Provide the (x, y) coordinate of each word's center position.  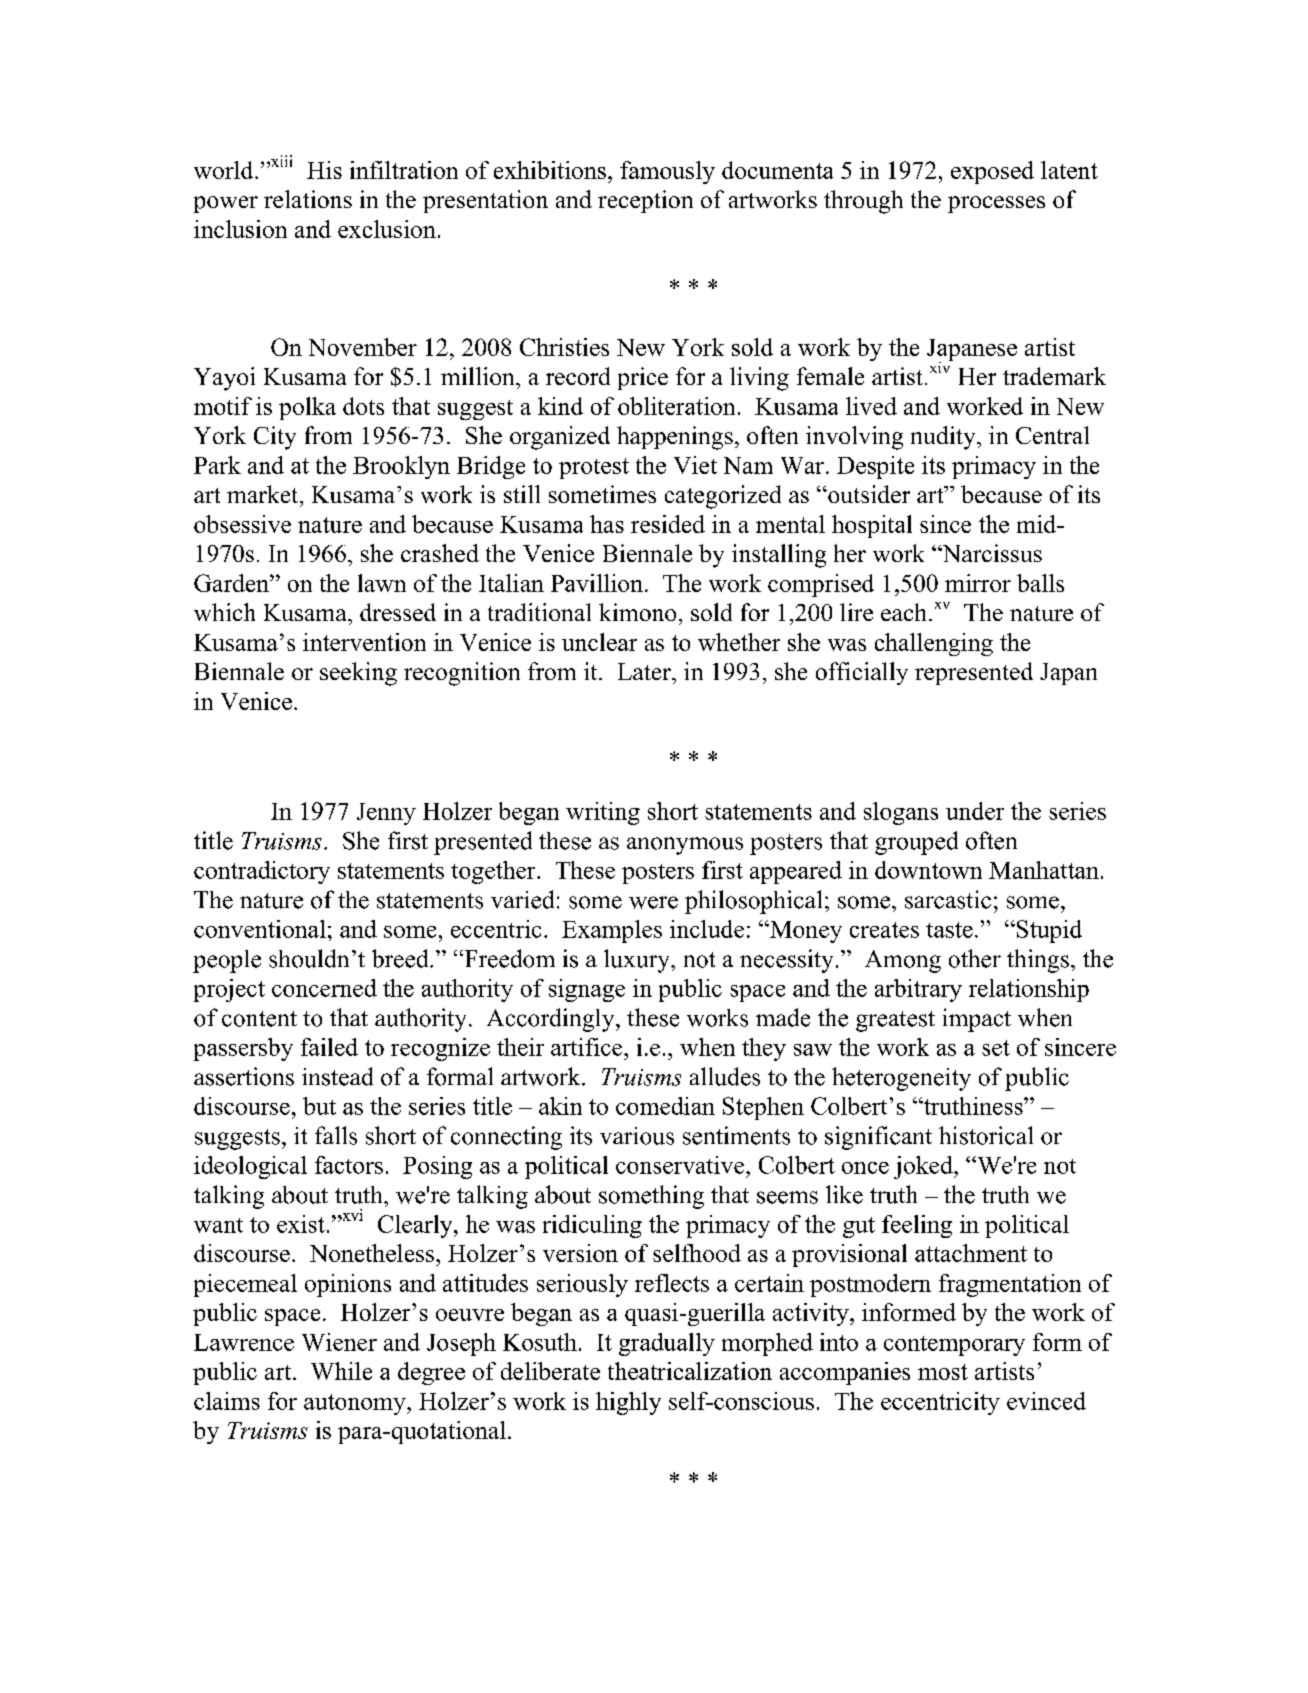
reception (645, 201)
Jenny (386, 814)
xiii (281, 161)
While (341, 1371)
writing (603, 813)
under (975, 811)
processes (996, 204)
